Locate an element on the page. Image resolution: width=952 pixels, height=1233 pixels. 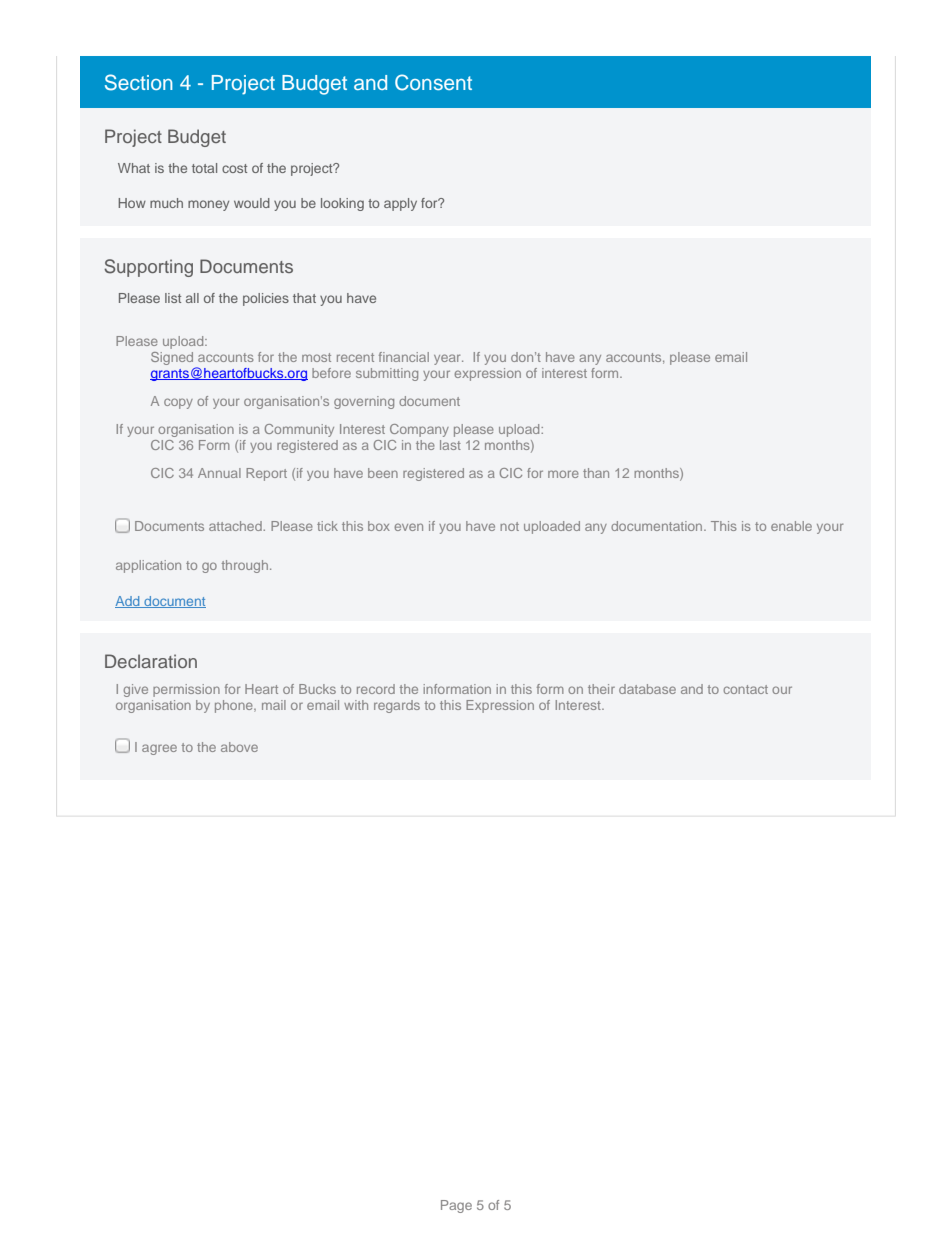
Consent is located at coordinates (433, 82).
